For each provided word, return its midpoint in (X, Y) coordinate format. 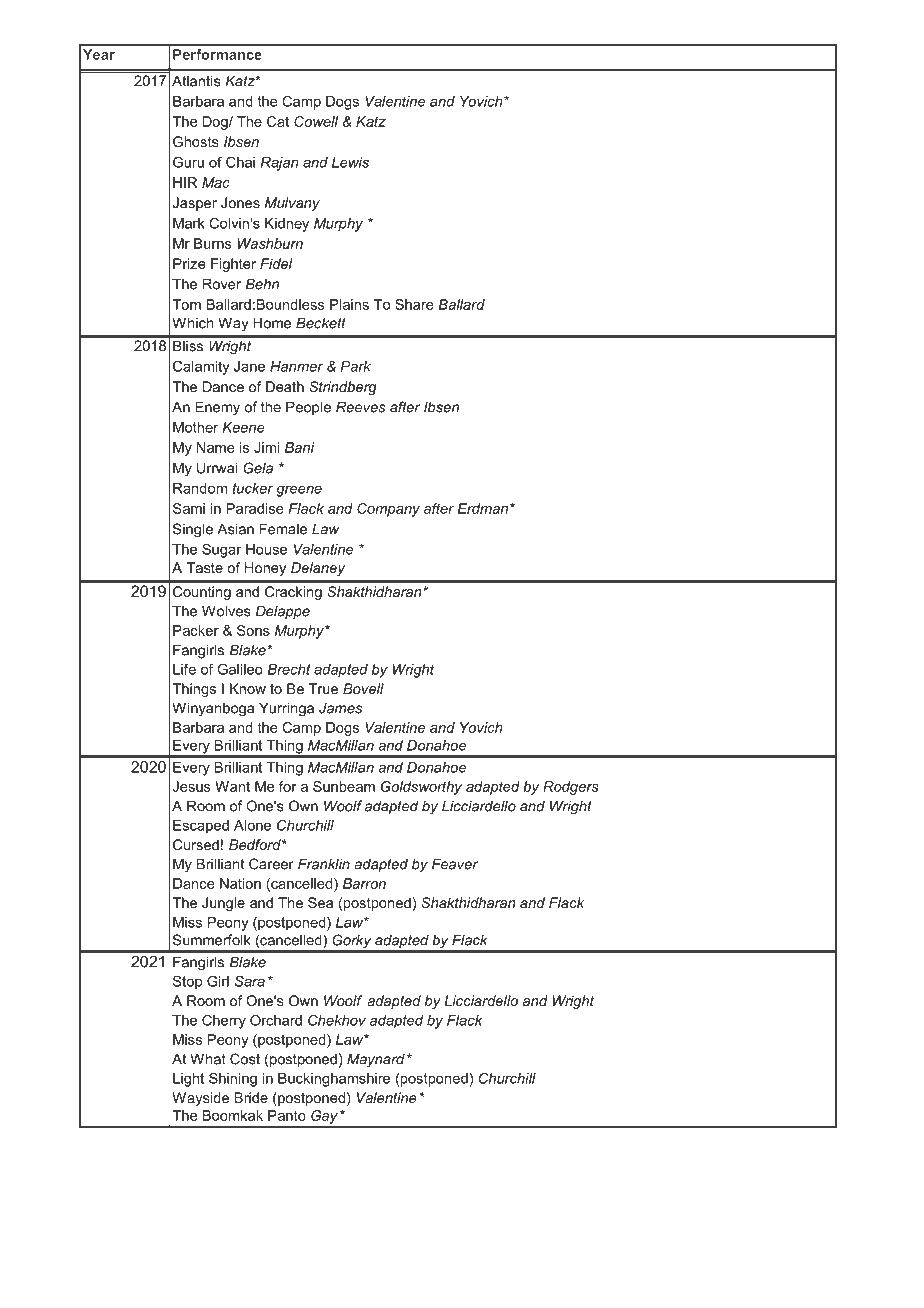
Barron (364, 883)
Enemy (217, 408)
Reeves (361, 407)
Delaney (318, 569)
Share (414, 304)
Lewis (350, 162)
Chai (240, 162)
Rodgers (570, 788)
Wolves (226, 611)
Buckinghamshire (334, 1080)
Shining (233, 1079)
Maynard (376, 1060)
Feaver (455, 864)
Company (388, 510)
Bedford (256, 844)
